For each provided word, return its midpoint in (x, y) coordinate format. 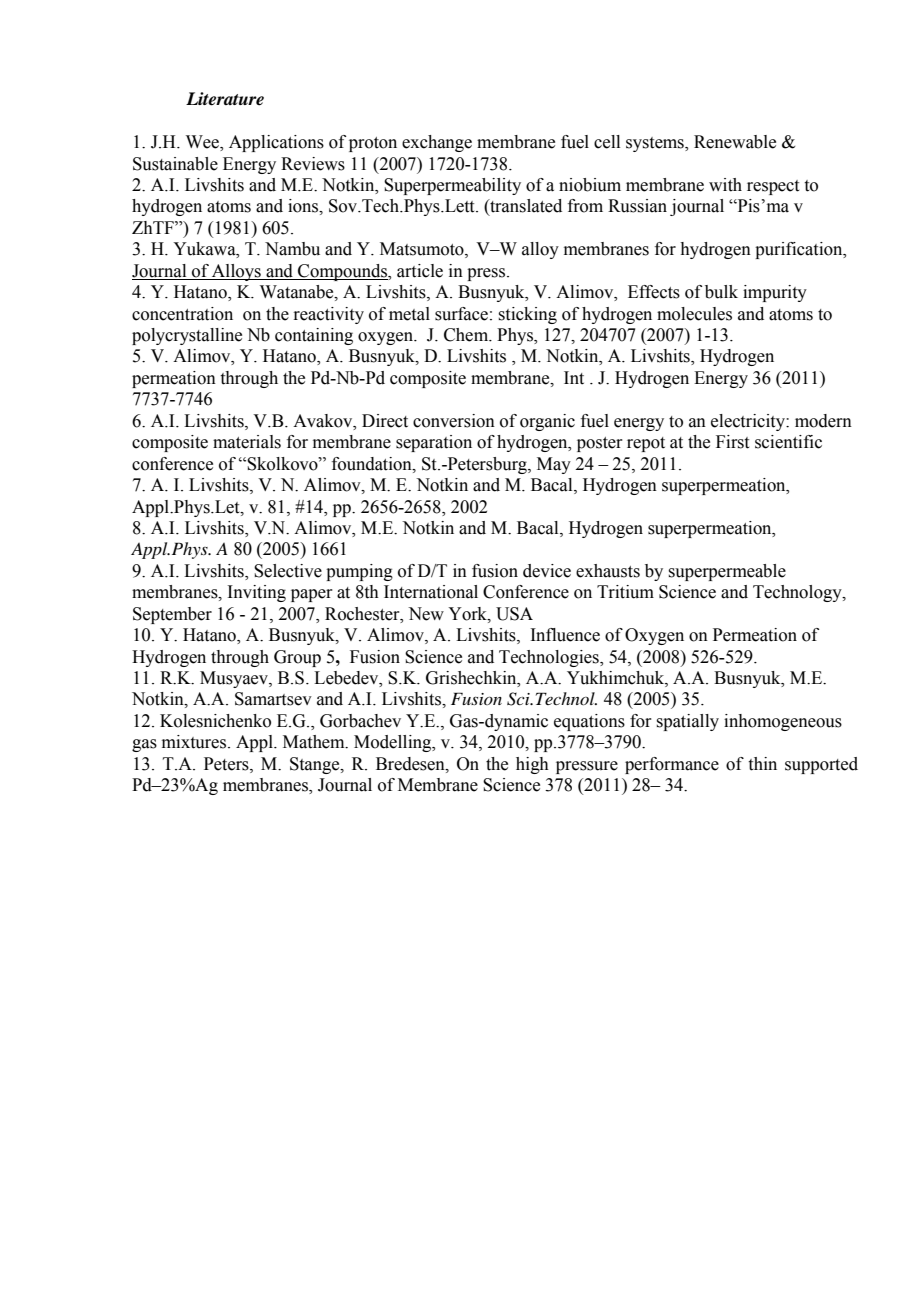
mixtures (195, 742)
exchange (437, 143)
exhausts (608, 571)
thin (762, 764)
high (532, 765)
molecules (694, 314)
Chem (467, 335)
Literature (225, 99)
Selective (288, 571)
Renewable (735, 142)
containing (314, 336)
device (547, 571)
